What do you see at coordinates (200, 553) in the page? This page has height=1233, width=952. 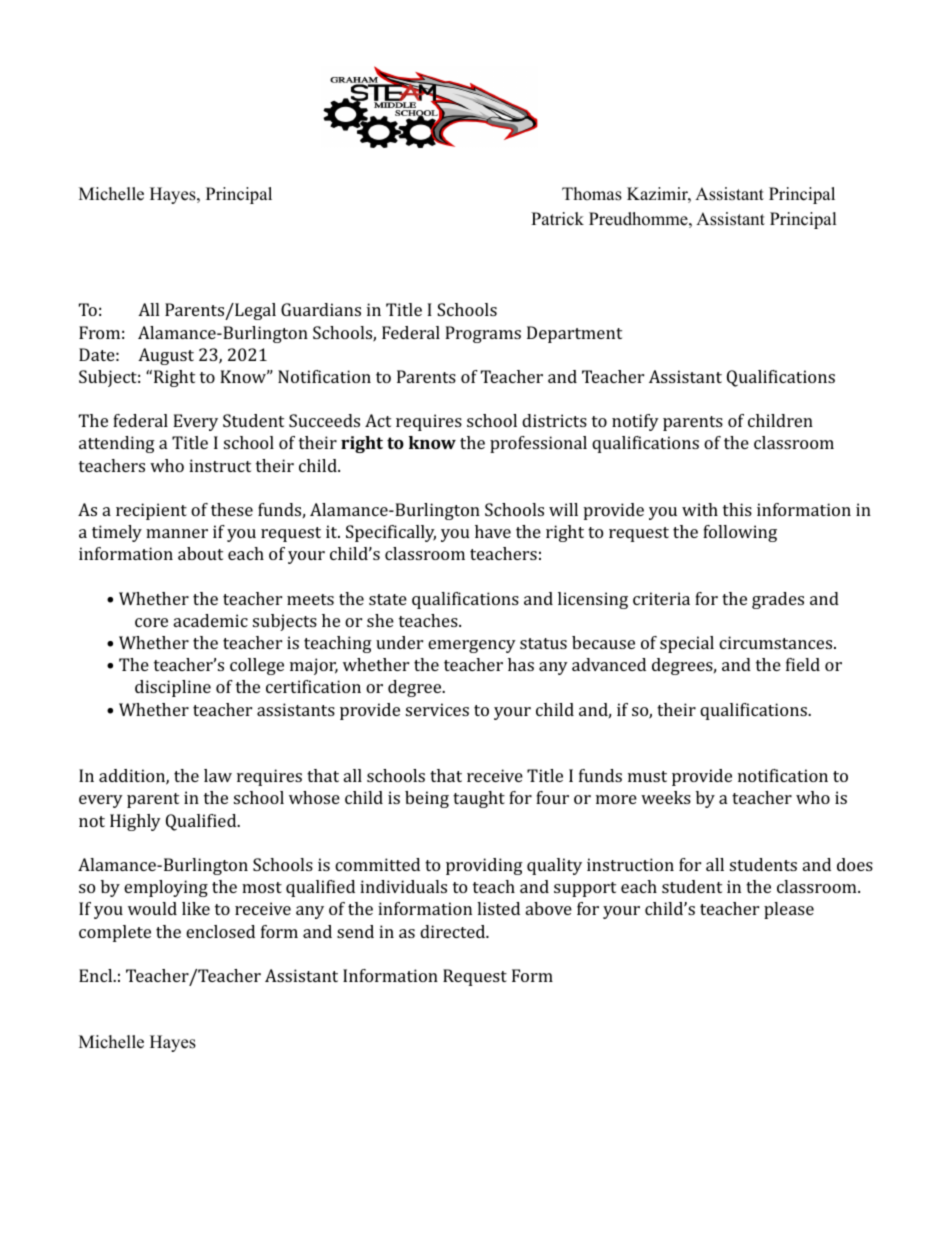 I see `about` at bounding box center [200, 553].
